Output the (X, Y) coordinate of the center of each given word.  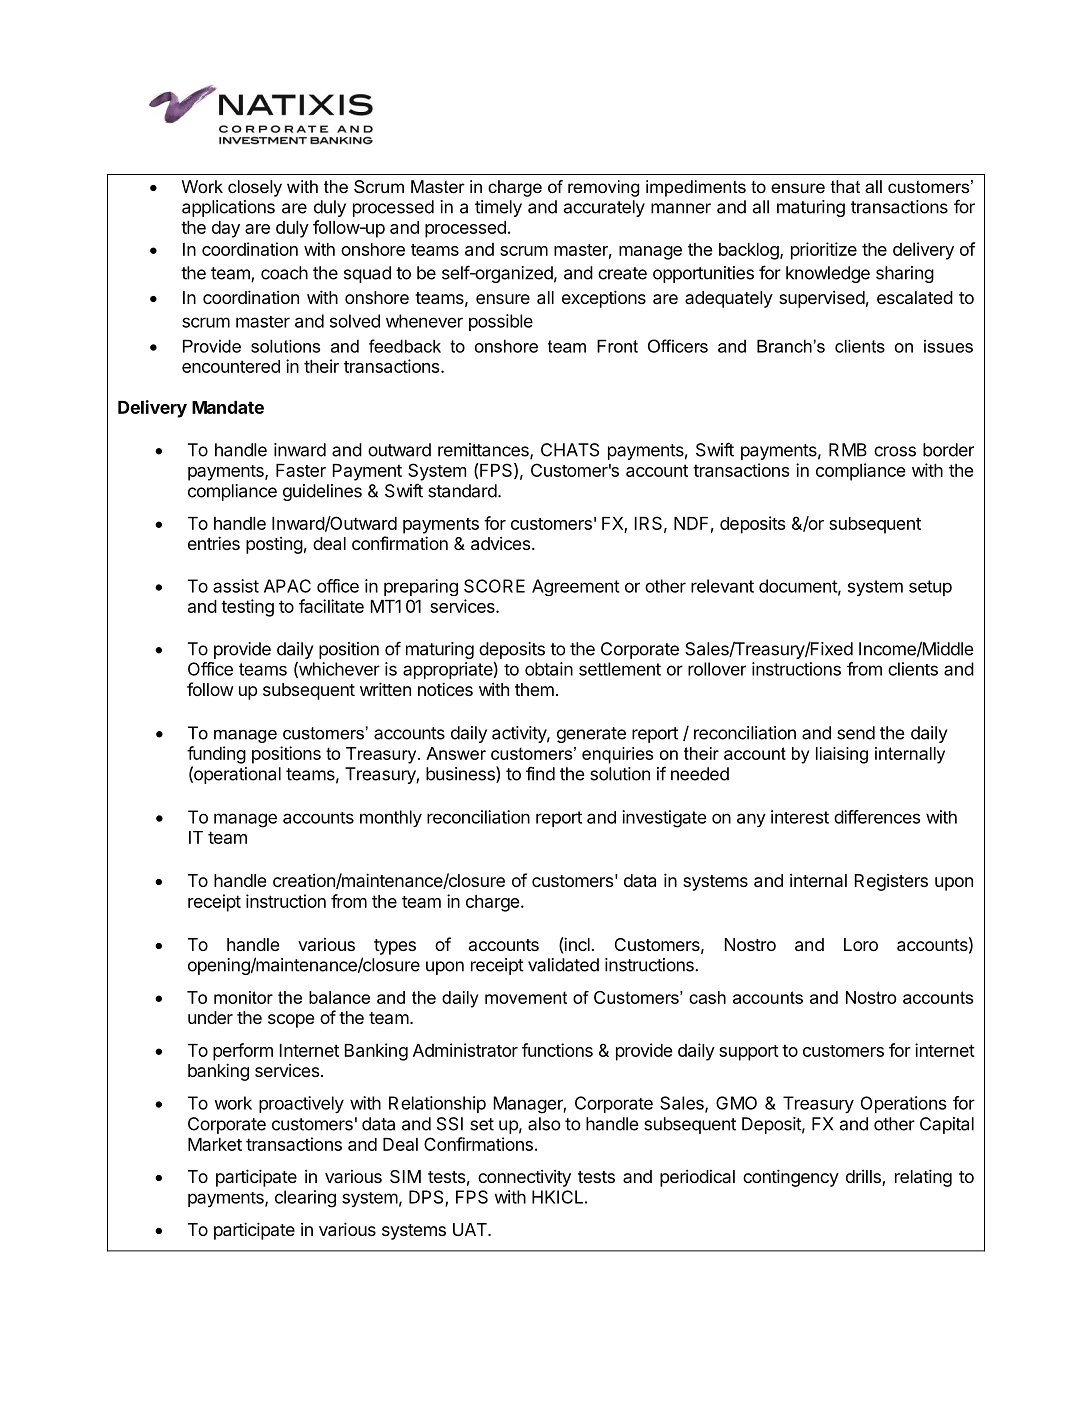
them (534, 689)
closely (255, 188)
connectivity (524, 1178)
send (856, 733)
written (385, 689)
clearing (305, 1199)
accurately (604, 208)
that (845, 186)
